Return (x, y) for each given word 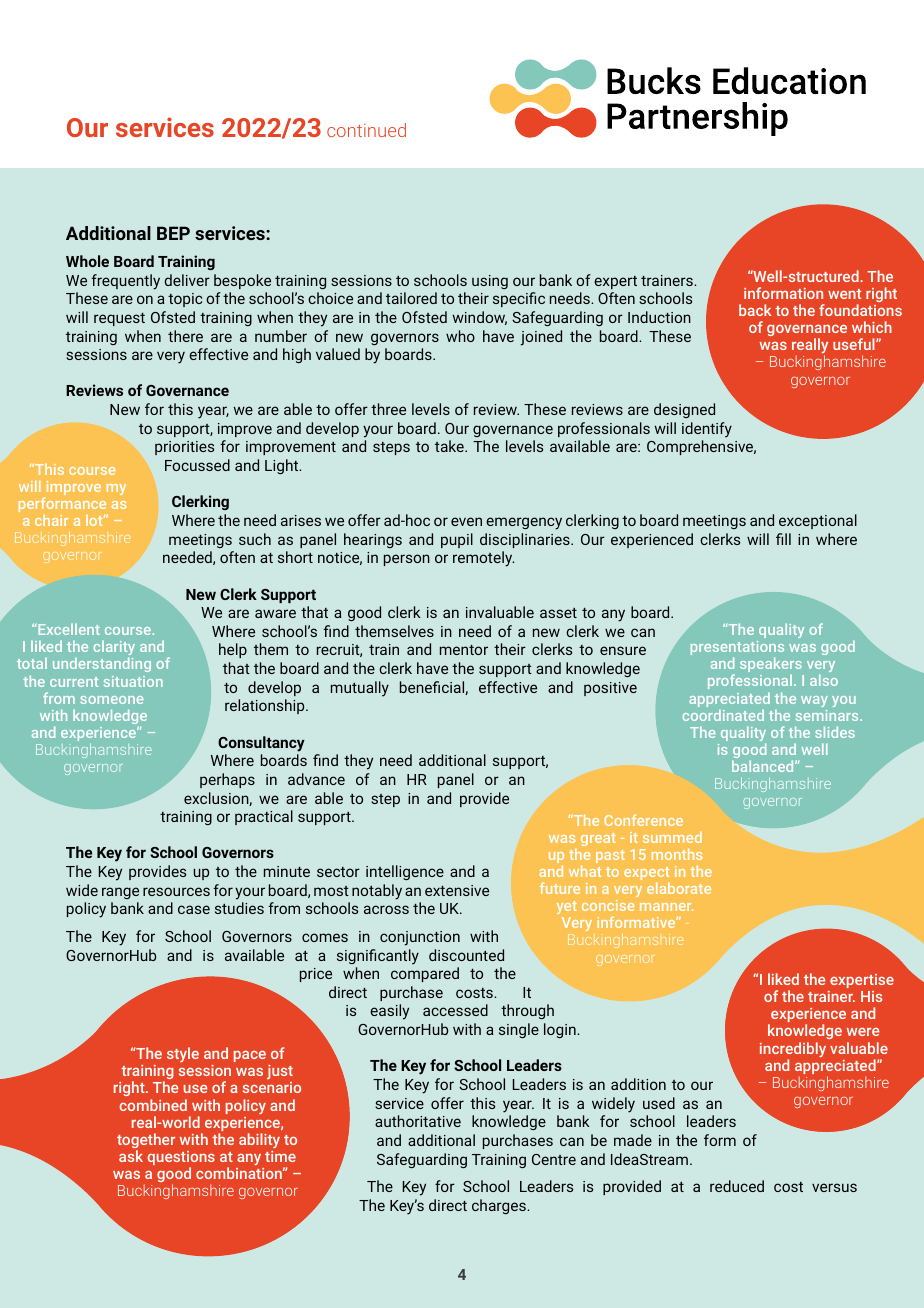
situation (133, 681)
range (120, 893)
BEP (173, 233)
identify (707, 430)
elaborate (679, 888)
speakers (771, 666)
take (450, 446)
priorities (184, 448)
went (844, 294)
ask (131, 1156)
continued (366, 130)
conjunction (420, 938)
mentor (464, 650)
